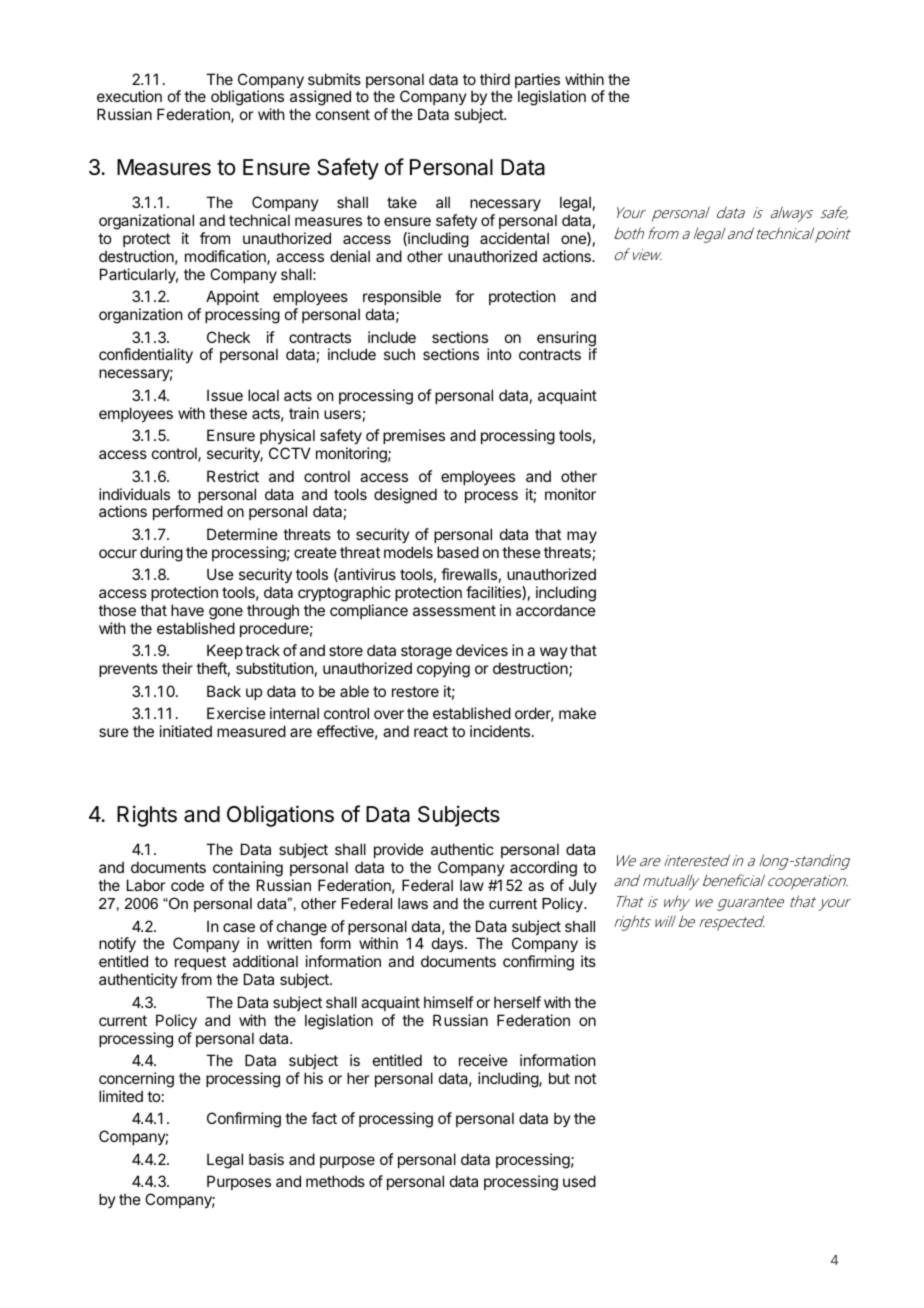 This document has height=1308, width=924. Describe the element at coordinates (369, 611) in the document. I see `compliance` at that location.
